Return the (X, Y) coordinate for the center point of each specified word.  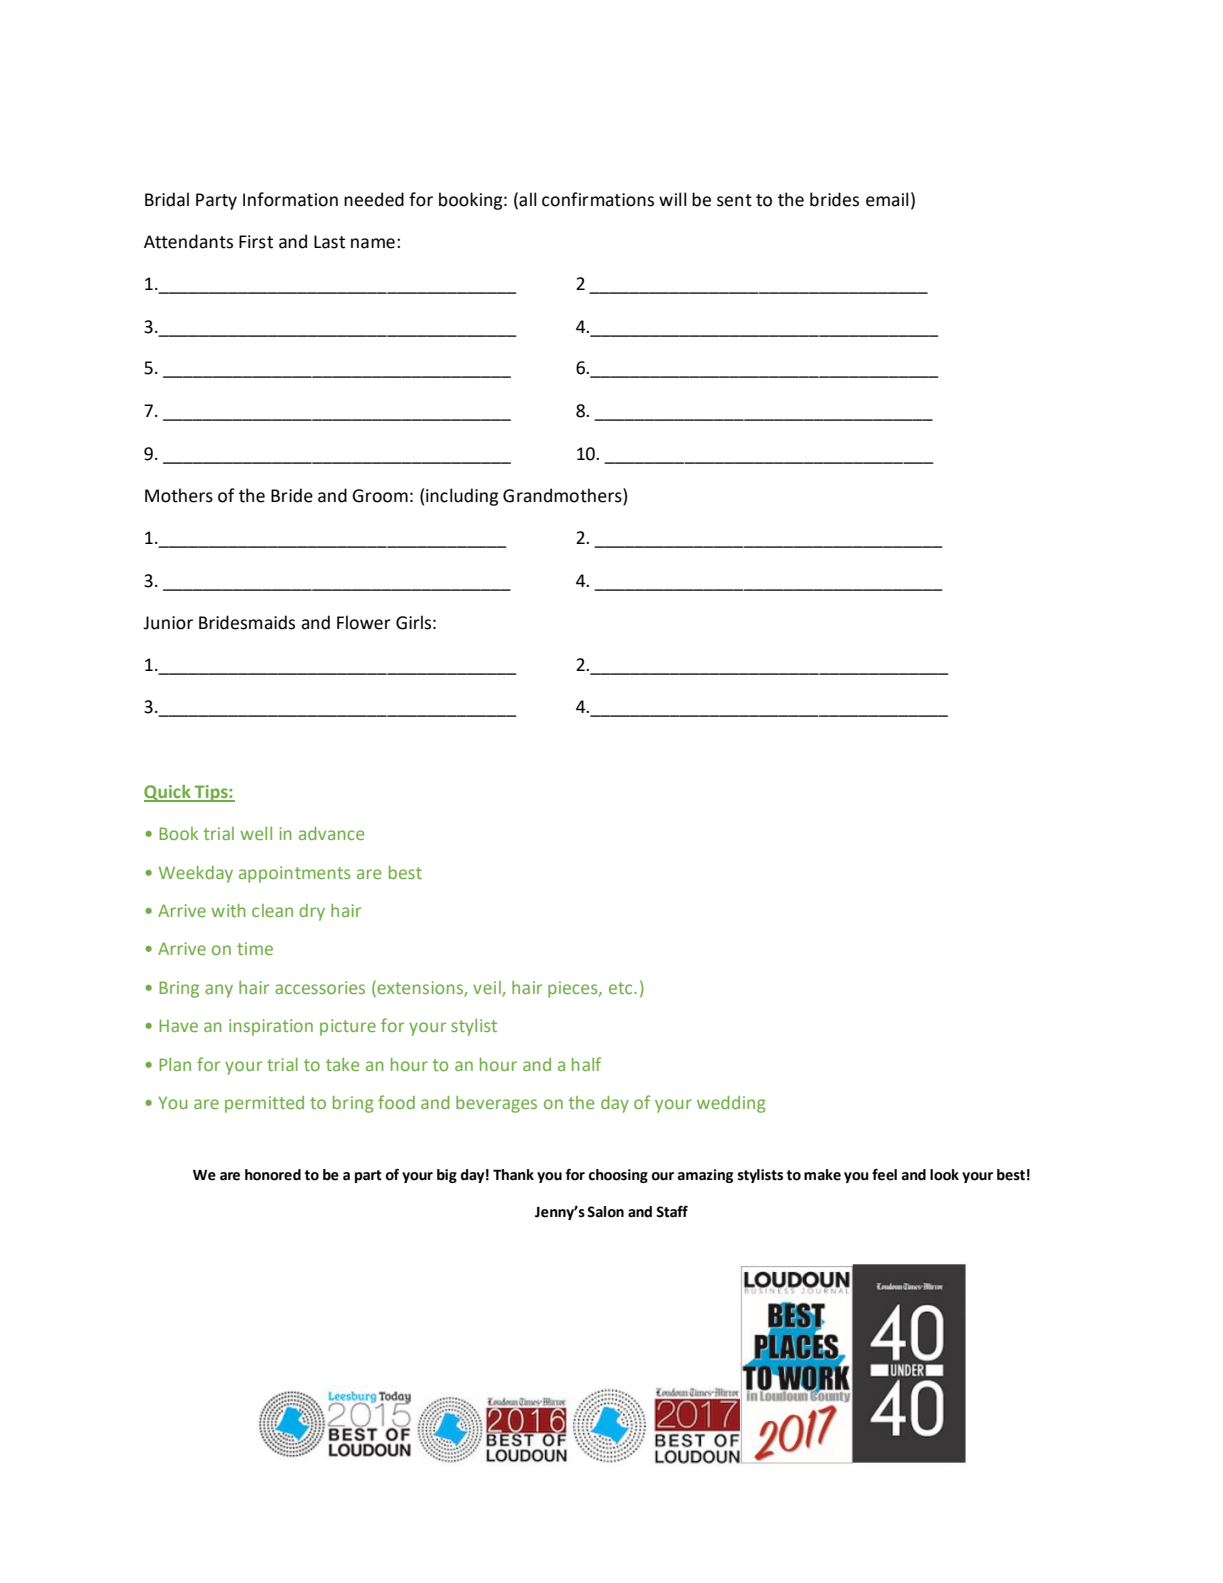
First (256, 242)
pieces (574, 989)
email (887, 199)
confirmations (598, 199)
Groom (380, 496)
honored (273, 1175)
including (462, 497)
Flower (364, 622)
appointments (294, 874)
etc (622, 988)
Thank (513, 1175)
